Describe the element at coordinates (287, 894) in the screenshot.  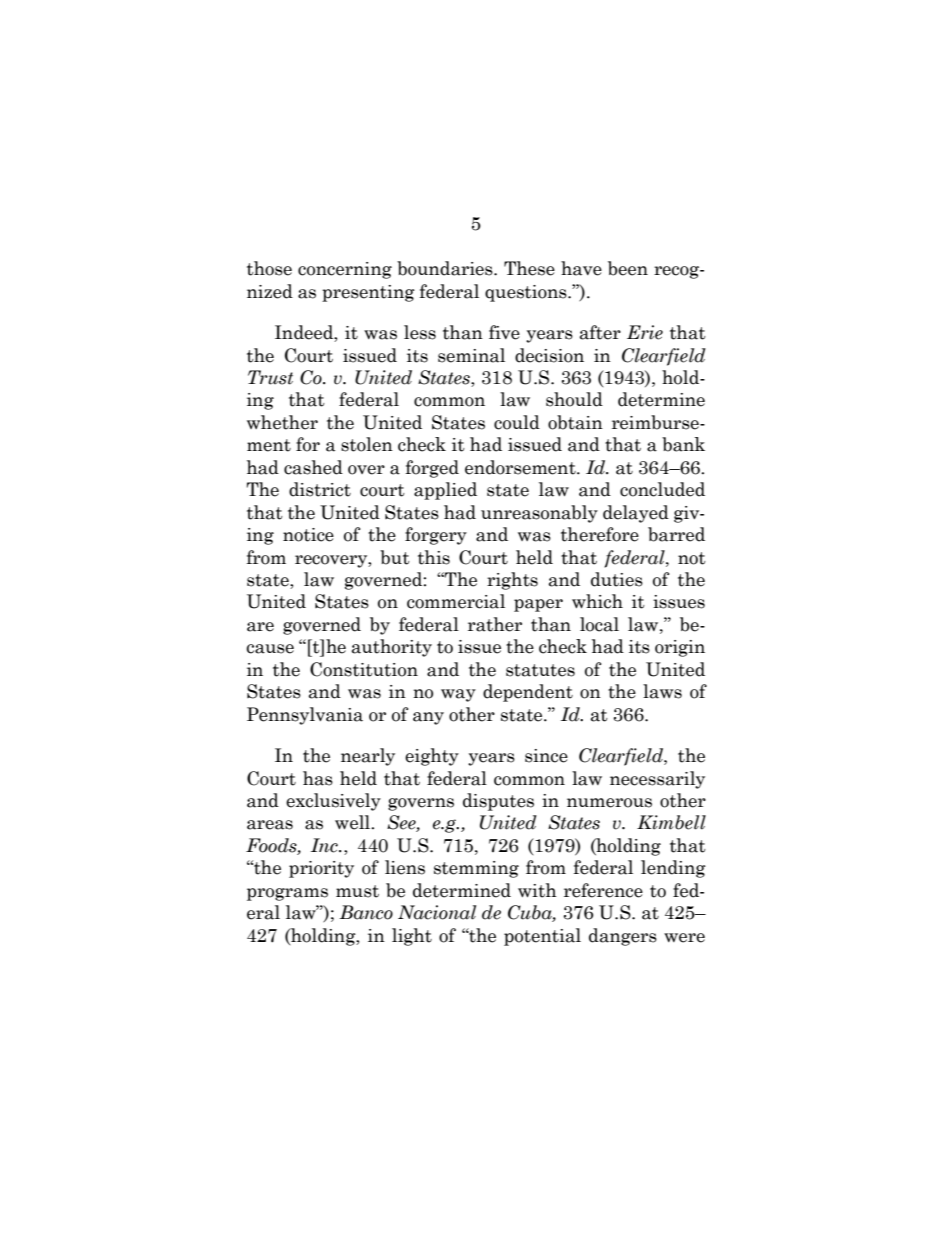
I see `programs` at that location.
